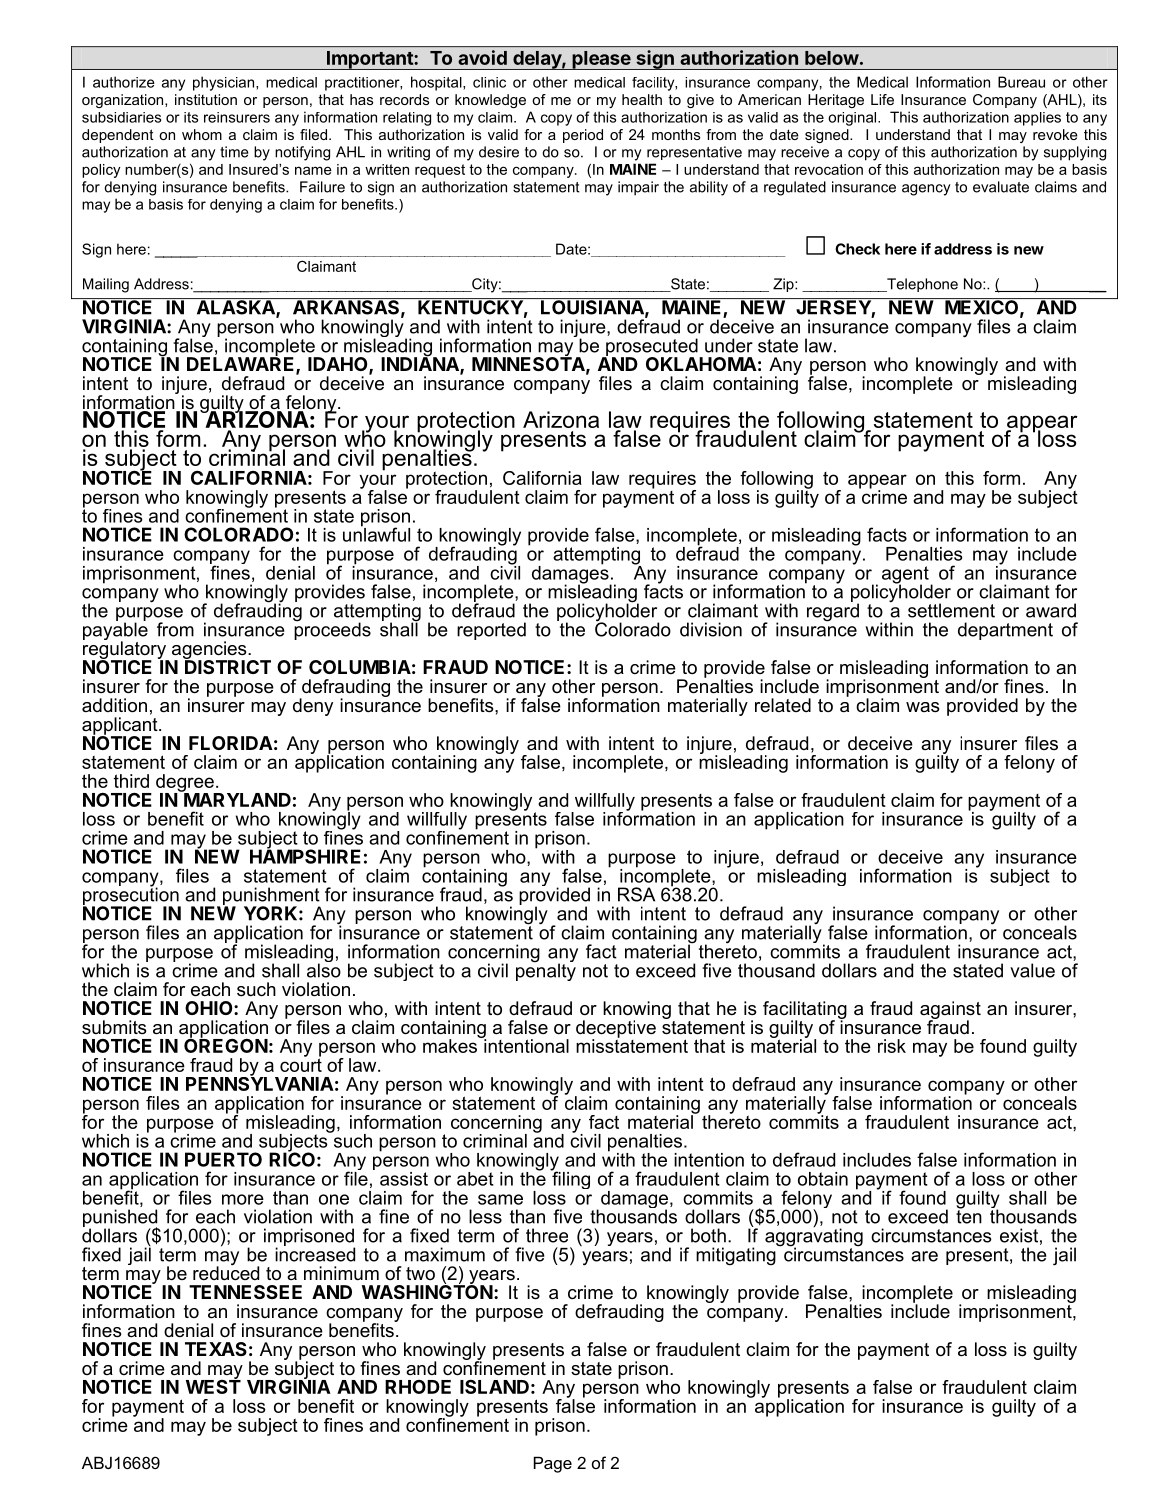 The width and height of the page is (1159, 1500). Describe the element at coordinates (1021, 82) in the page. I see `Bureau` at that location.
